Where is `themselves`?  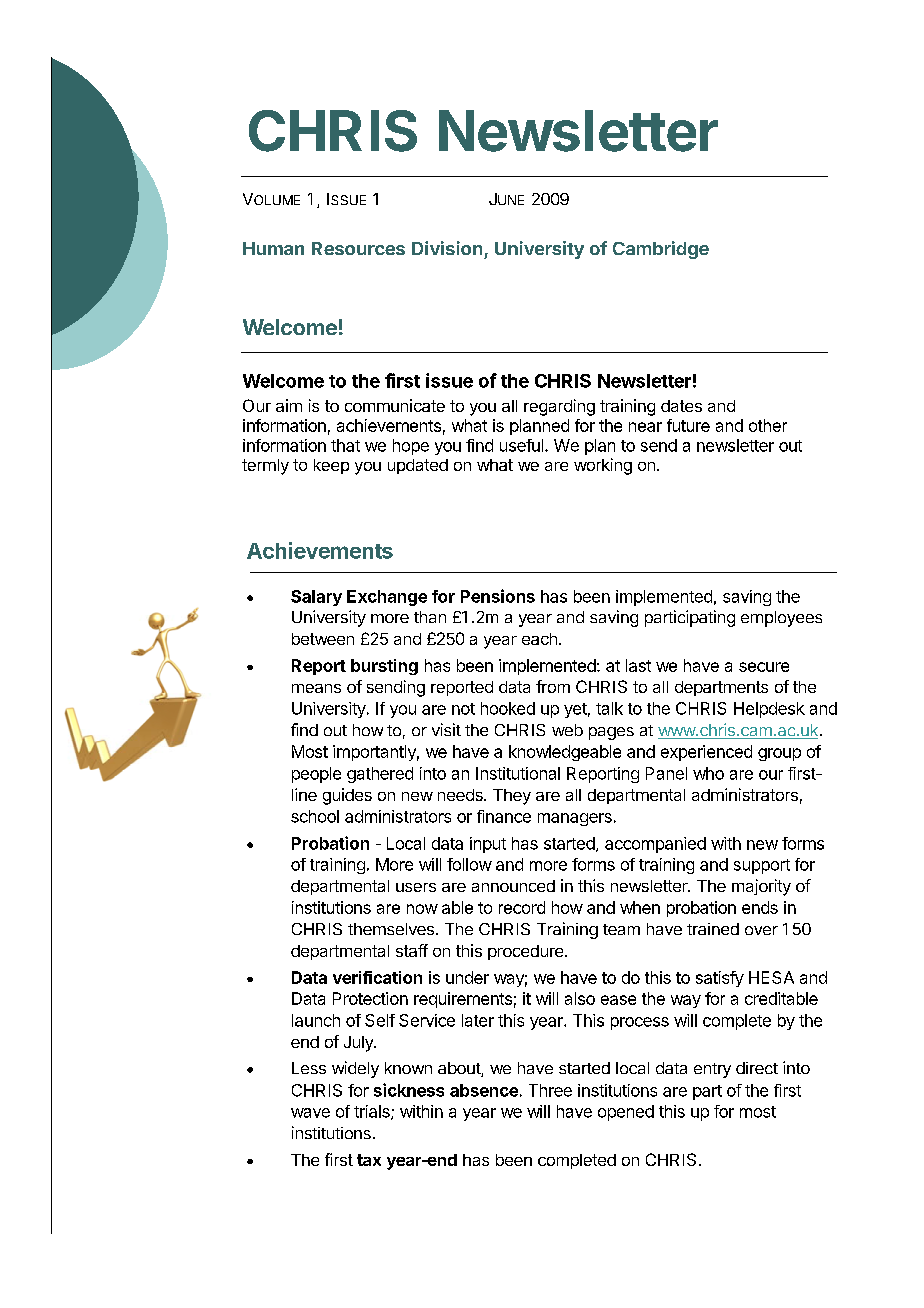
themselves is located at coordinates (391, 929).
